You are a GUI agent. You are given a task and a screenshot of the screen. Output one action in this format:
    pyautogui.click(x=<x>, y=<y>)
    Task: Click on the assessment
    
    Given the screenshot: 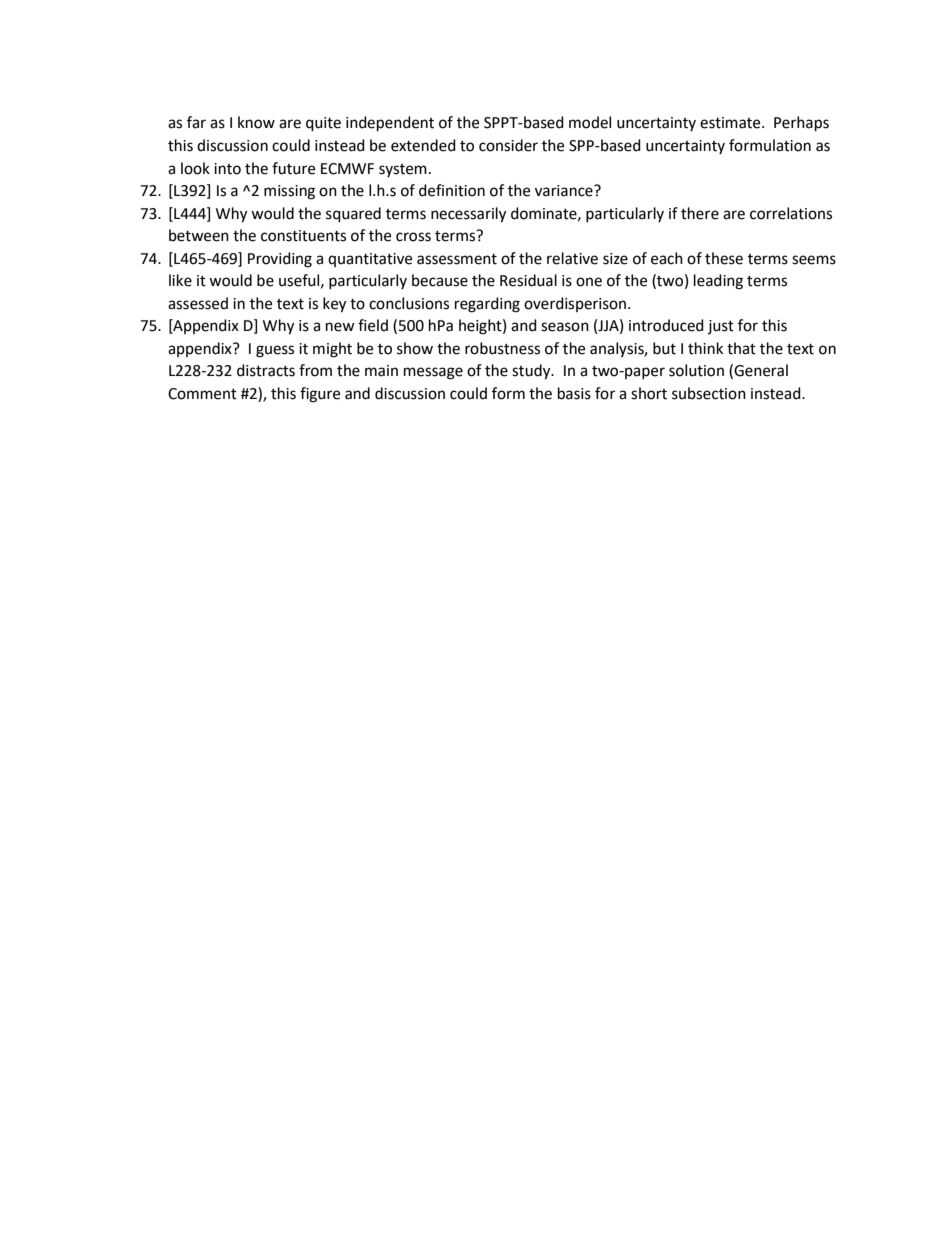 What is the action you would take?
    pyautogui.click(x=457, y=259)
